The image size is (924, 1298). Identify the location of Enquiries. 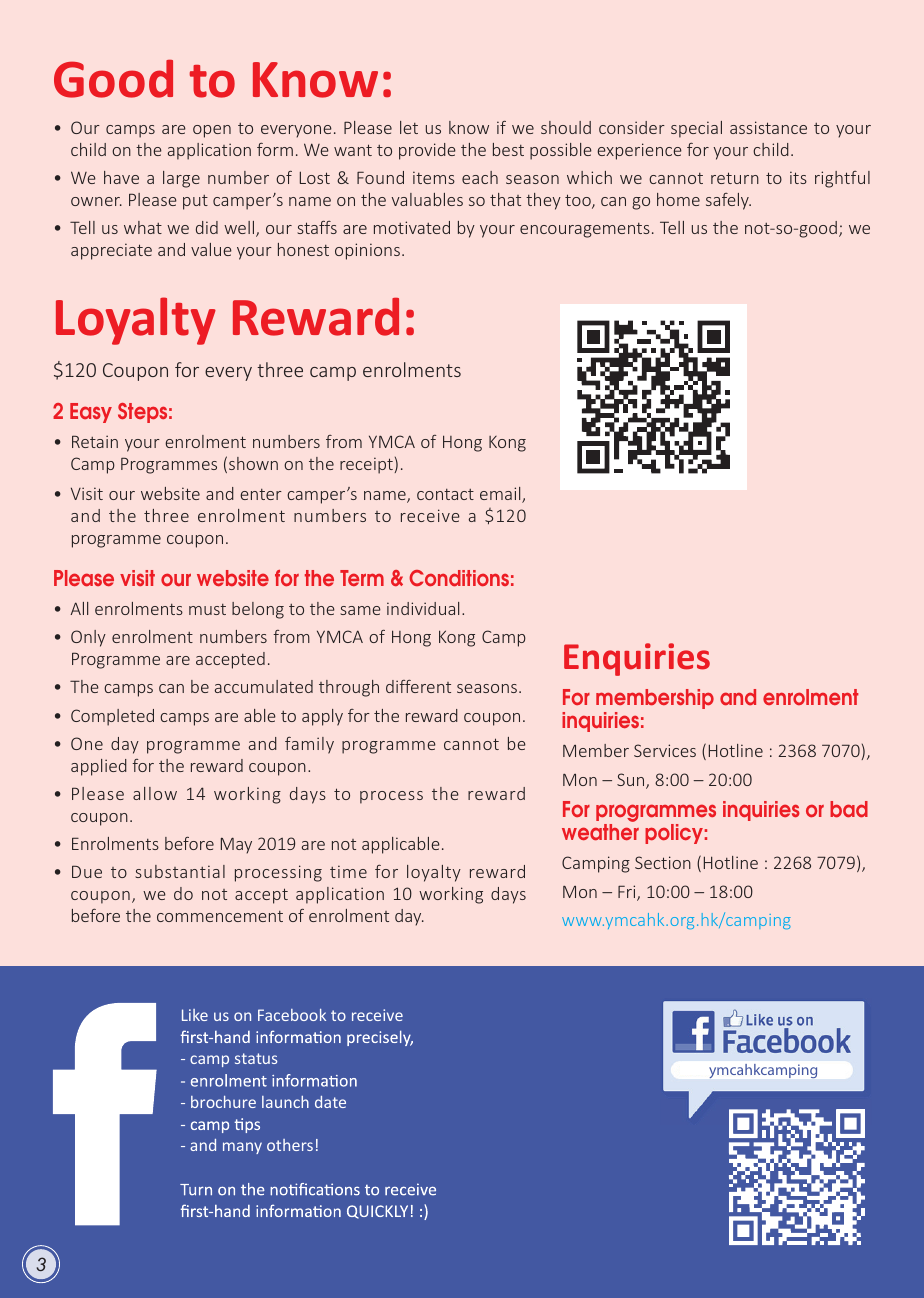
(637, 659).
